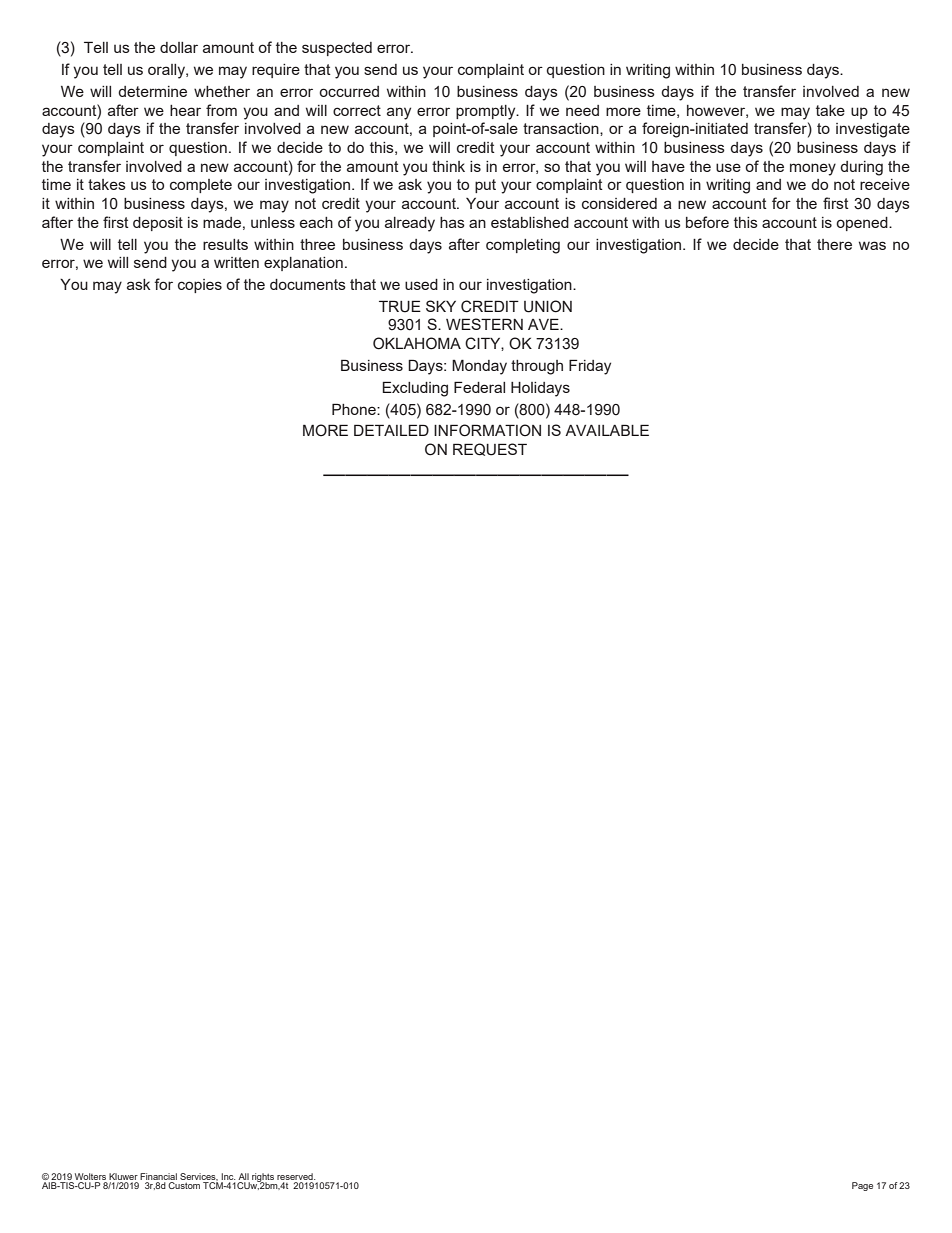  I want to click on whether, so click(222, 91).
